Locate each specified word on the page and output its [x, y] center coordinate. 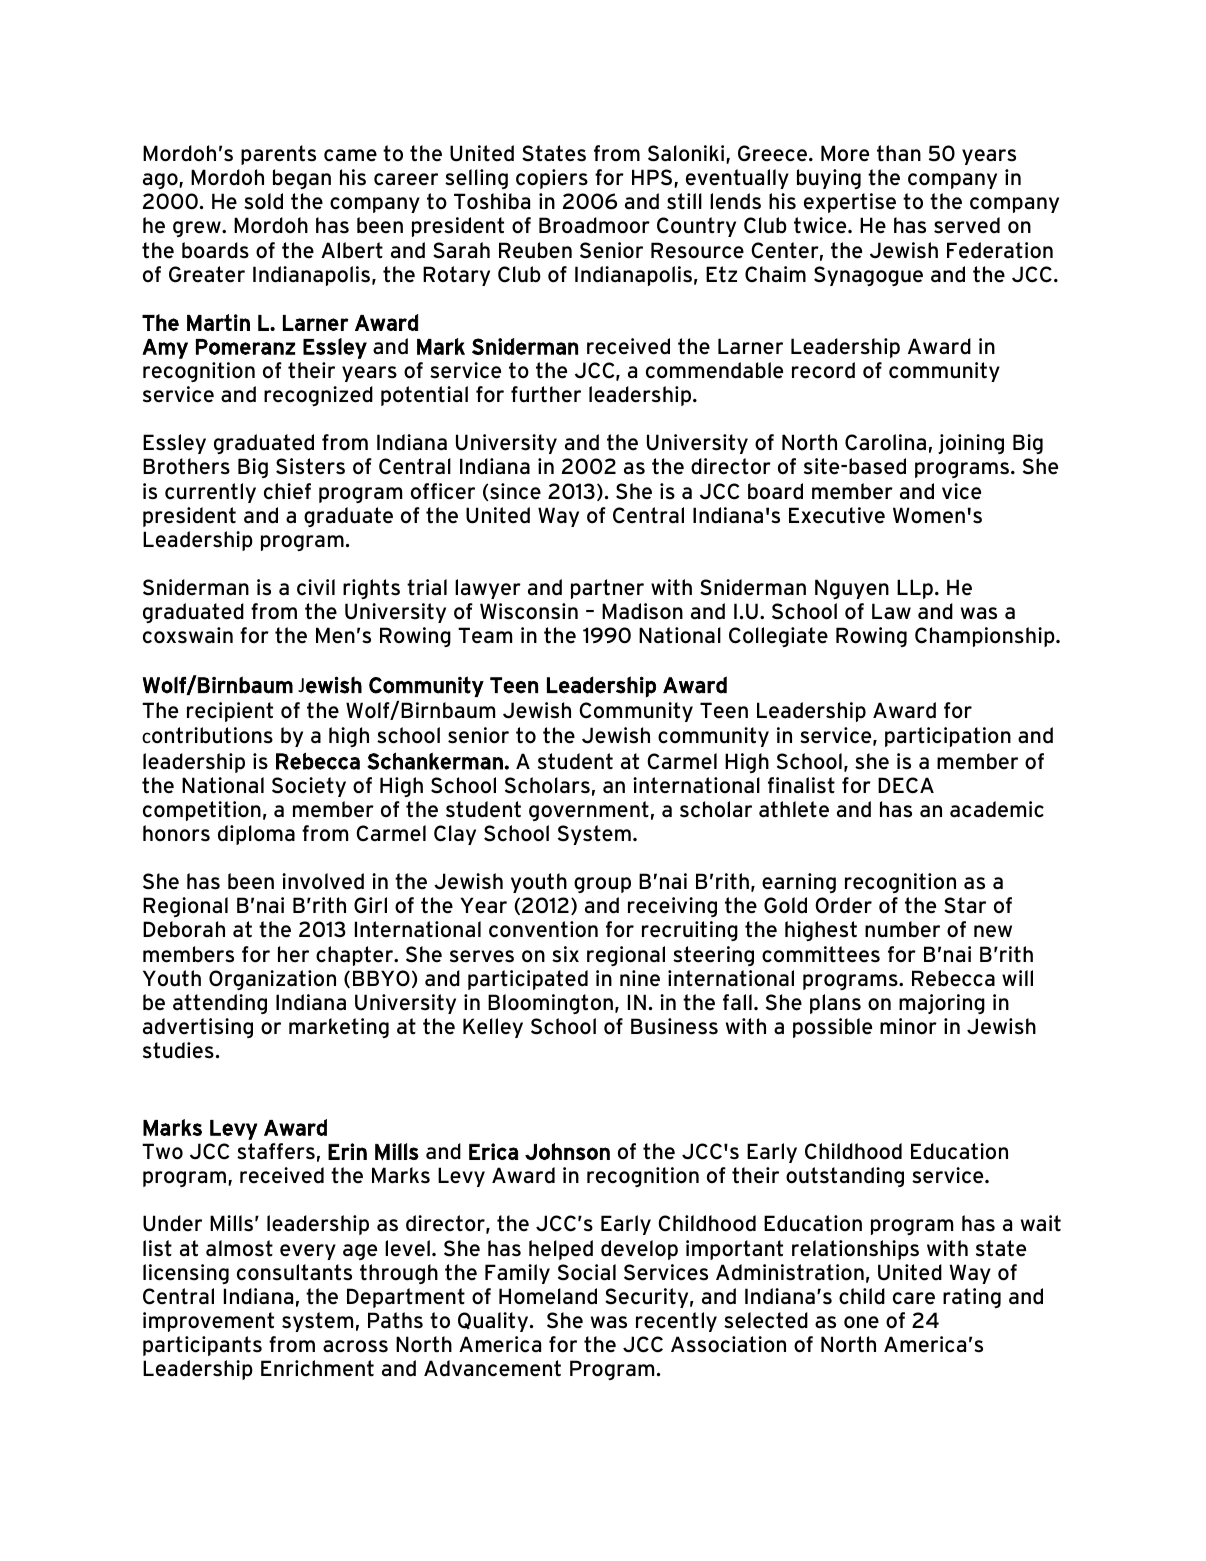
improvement [208, 1322]
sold [263, 201]
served [967, 225]
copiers [552, 179]
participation [948, 737]
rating [972, 1298]
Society [309, 787]
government [589, 811]
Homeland [548, 1296]
